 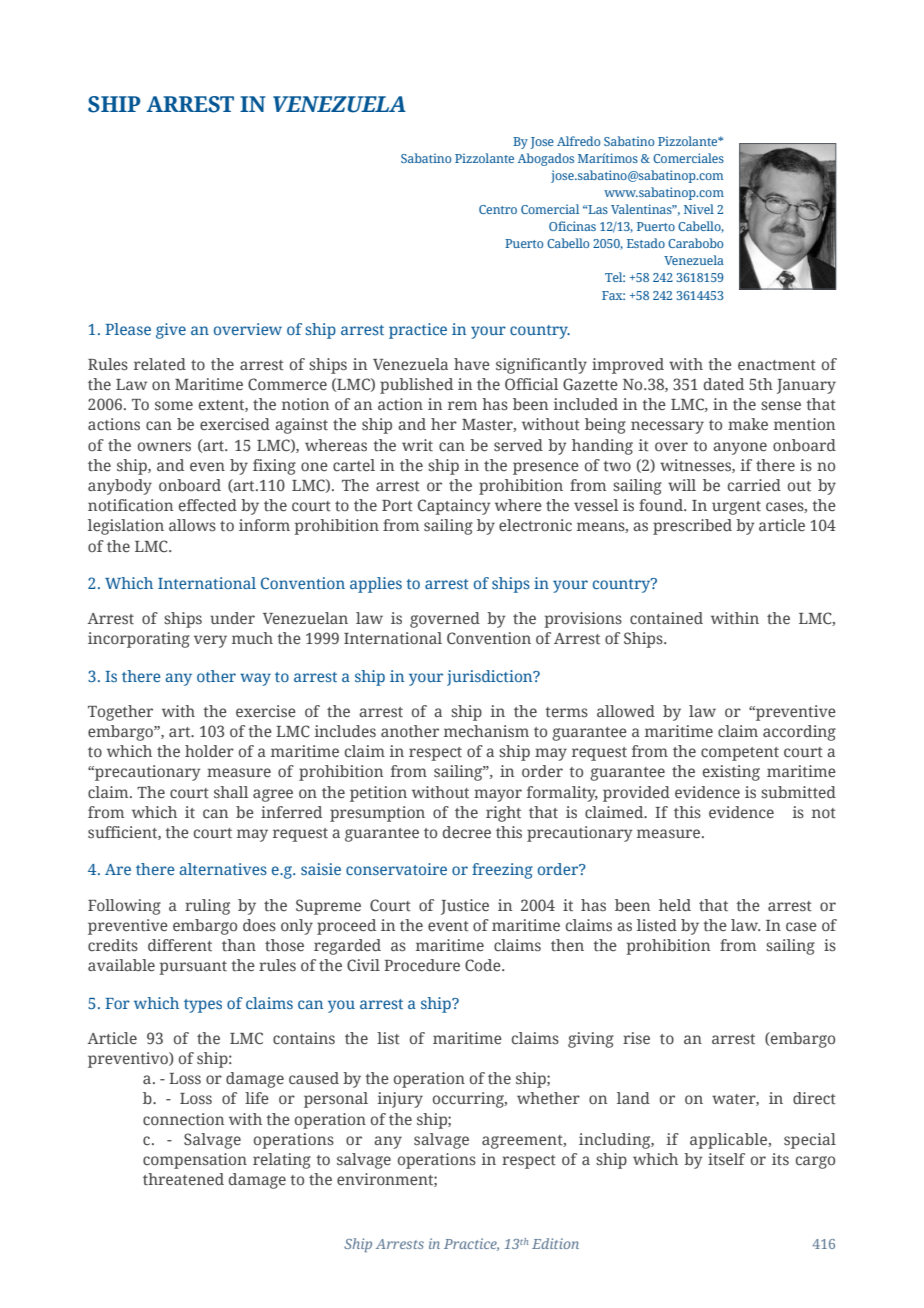 What do you see at coordinates (397, 505) in the page?
I see `Port` at bounding box center [397, 505].
